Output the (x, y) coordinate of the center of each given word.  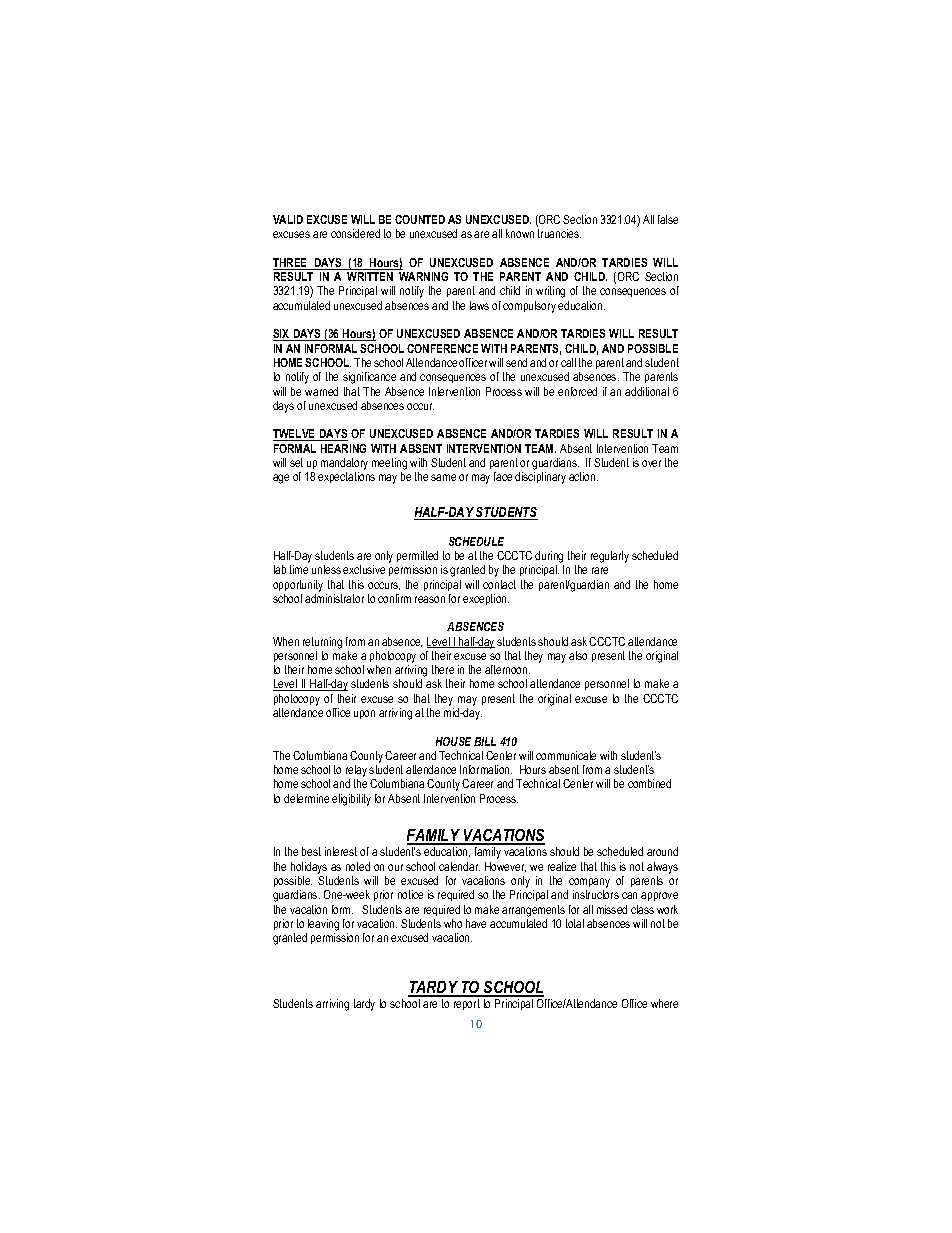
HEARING (343, 448)
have (476, 923)
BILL (485, 741)
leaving (323, 925)
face (503, 476)
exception (486, 599)
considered (355, 233)
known (520, 233)
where (664, 1003)
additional (647, 391)
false (668, 219)
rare (600, 570)
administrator (334, 598)
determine (306, 798)
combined (649, 783)
